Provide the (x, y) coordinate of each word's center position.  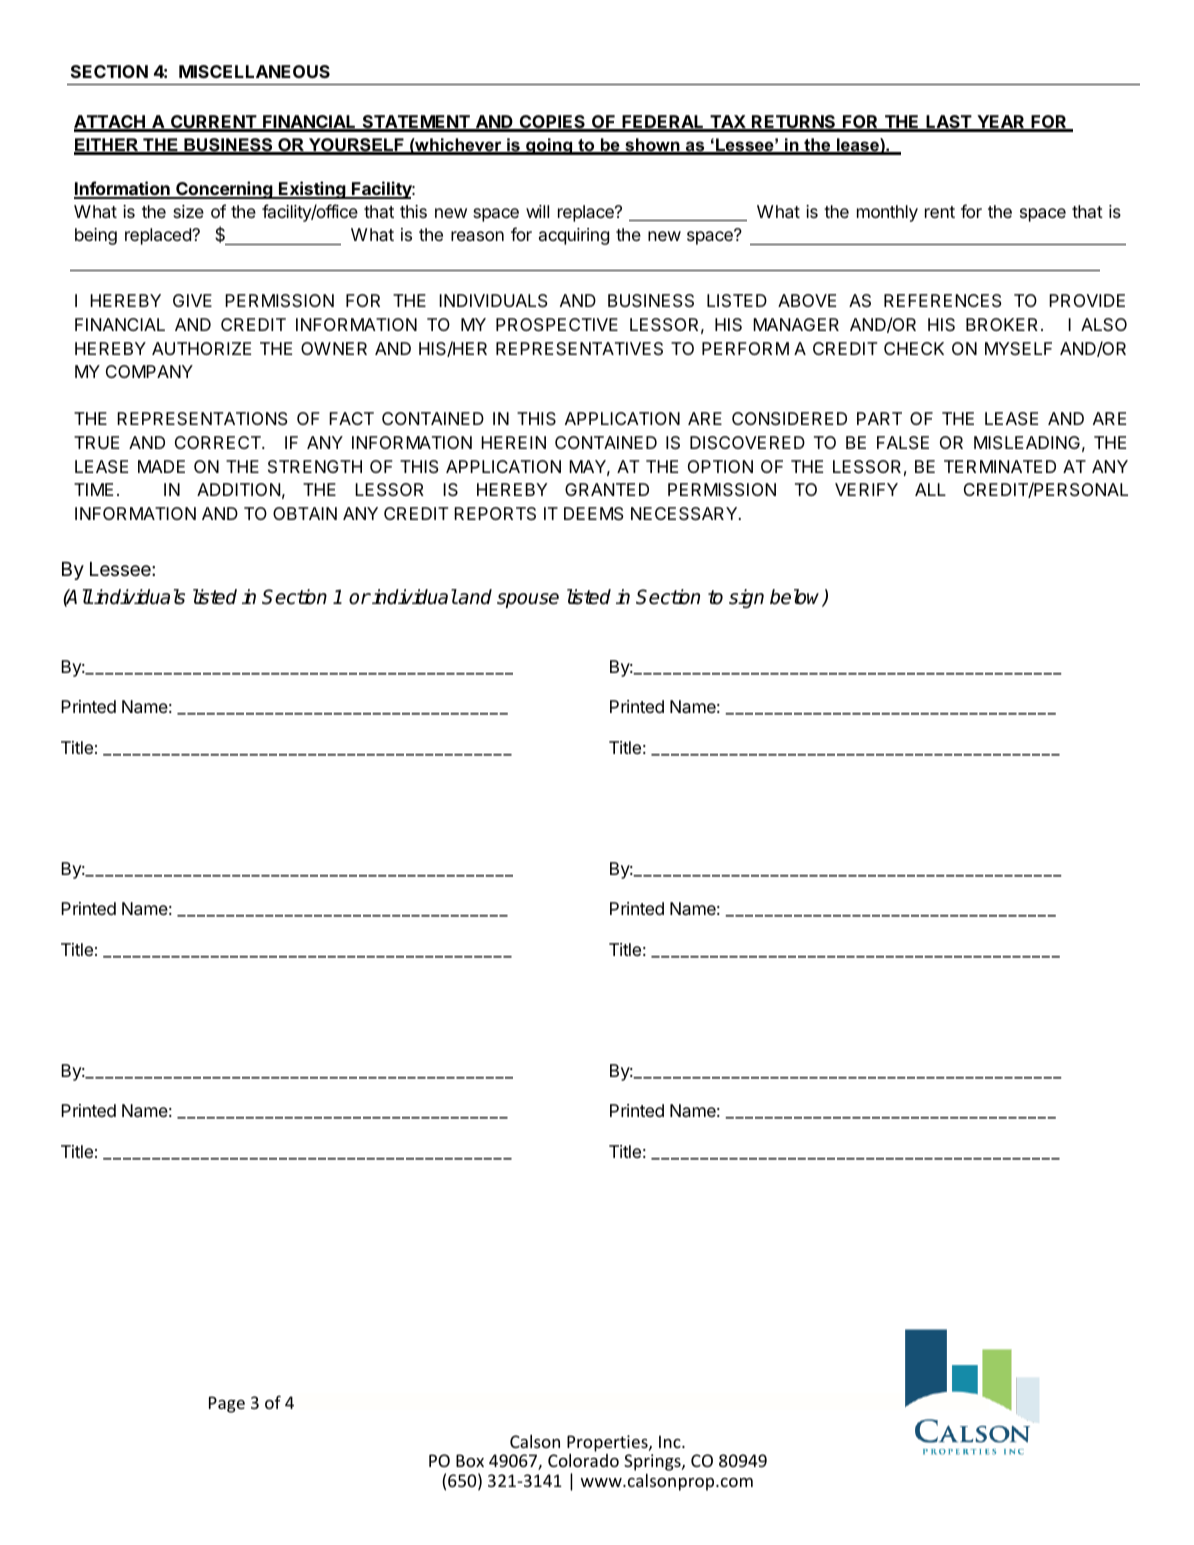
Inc (671, 1441)
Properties (608, 1443)
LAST (948, 123)
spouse (528, 600)
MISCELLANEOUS (254, 71)
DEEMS (594, 514)
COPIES (552, 123)
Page (227, 1404)
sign (746, 598)
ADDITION (238, 489)
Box (470, 1460)
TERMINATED (1000, 466)
